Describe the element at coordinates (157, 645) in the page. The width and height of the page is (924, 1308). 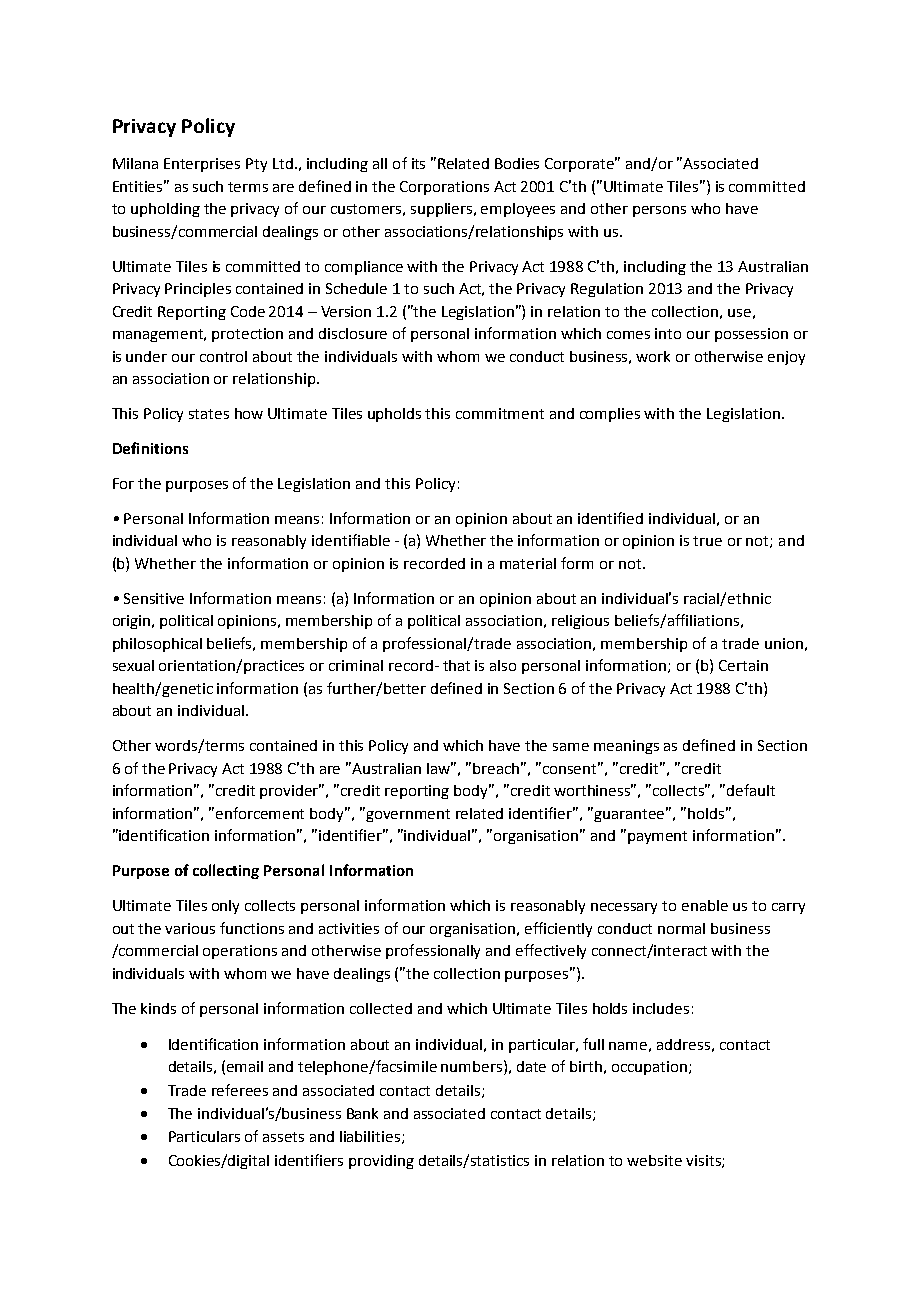
I see `philosophical` at that location.
